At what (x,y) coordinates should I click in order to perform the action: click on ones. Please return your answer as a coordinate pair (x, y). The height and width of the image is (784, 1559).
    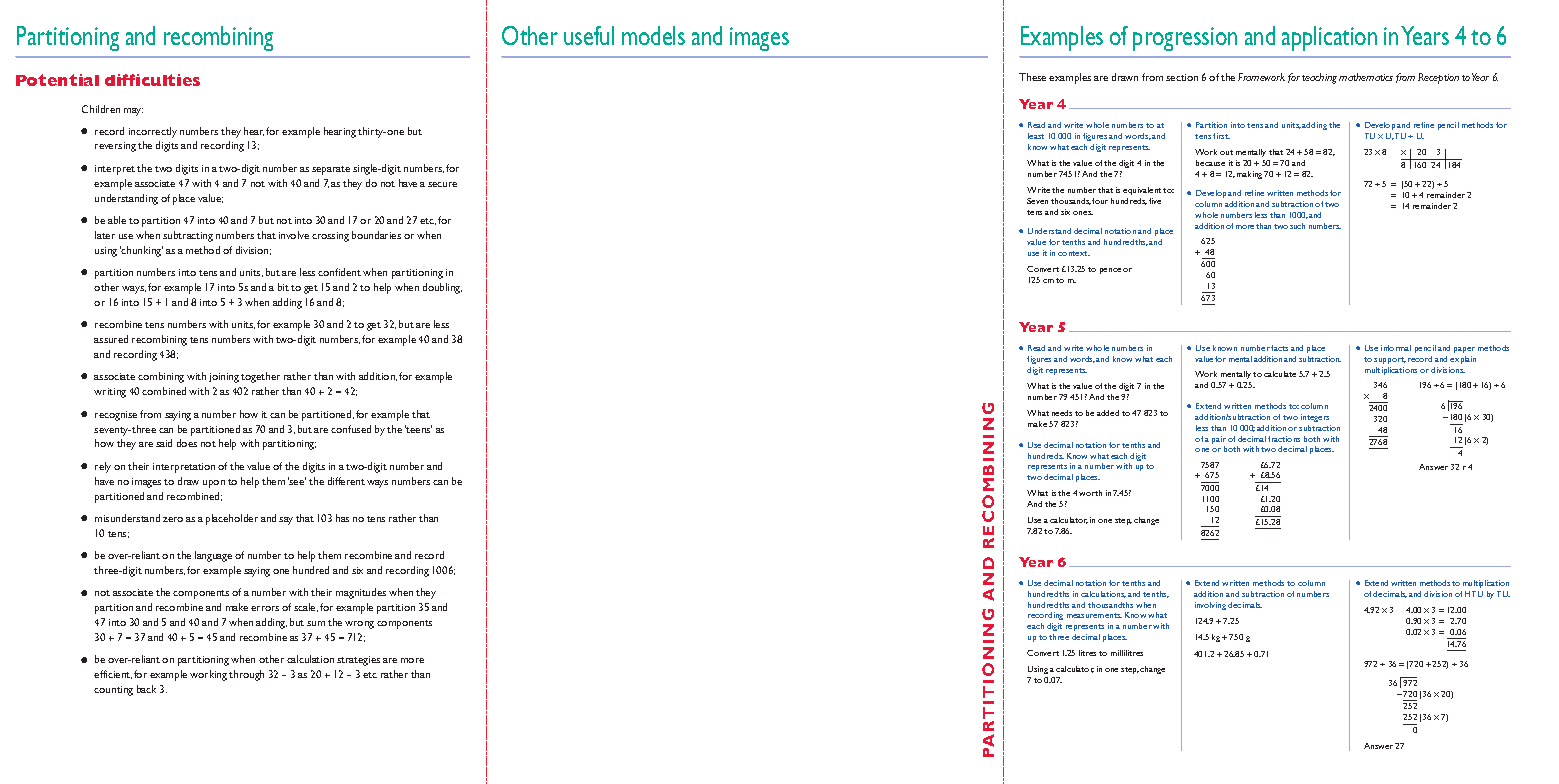
    Looking at the image, I should click on (1083, 213).
